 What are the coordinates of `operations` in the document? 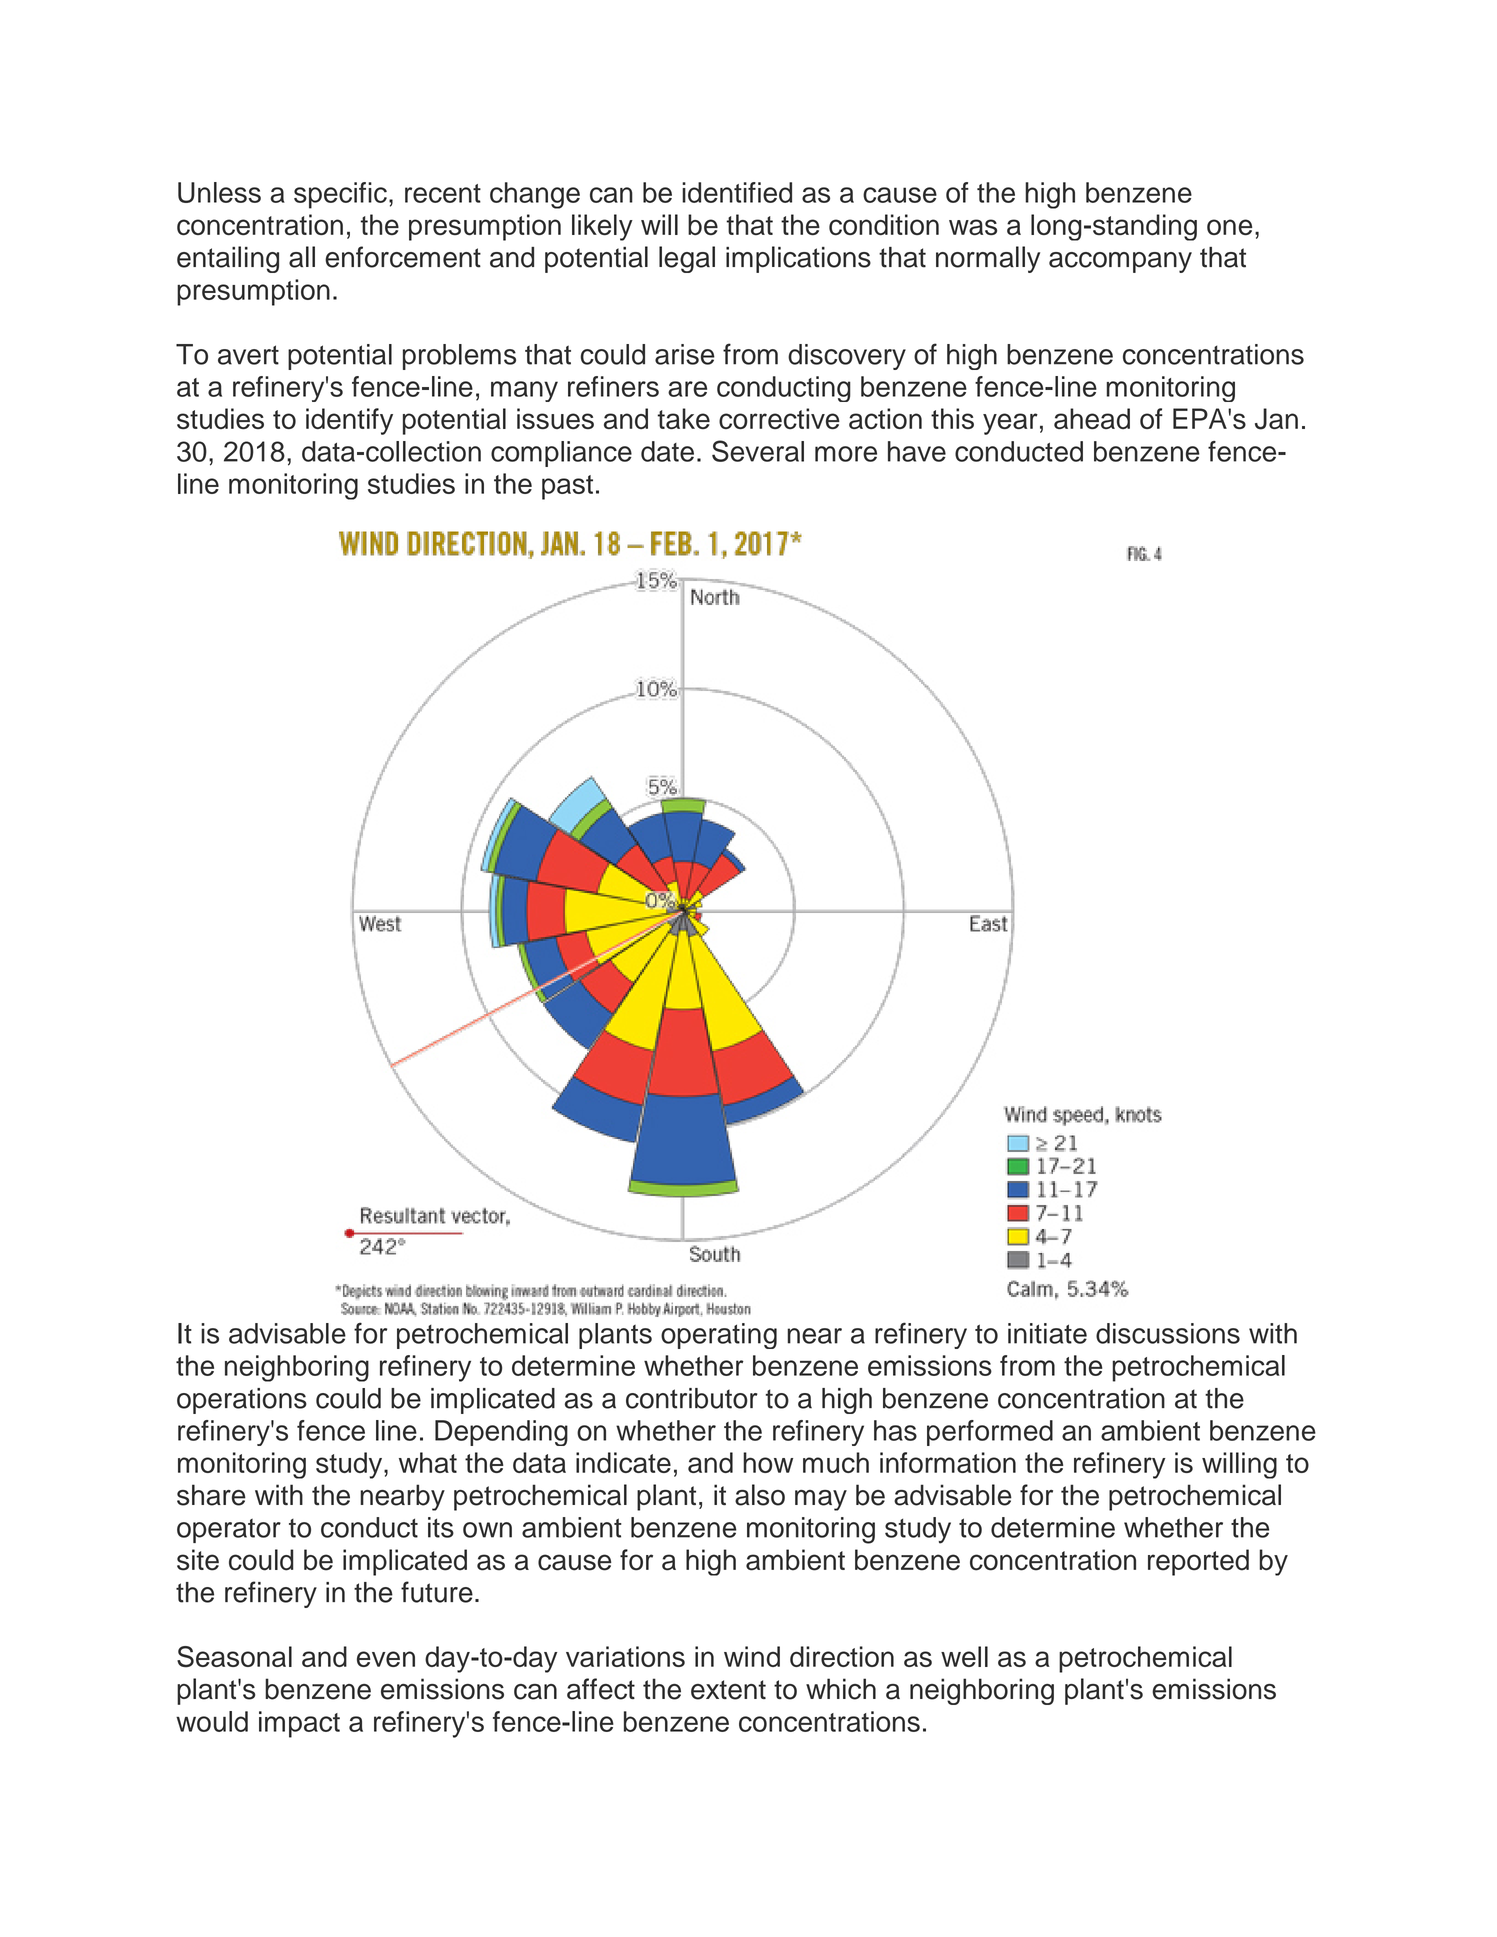 It's located at (242, 1401).
